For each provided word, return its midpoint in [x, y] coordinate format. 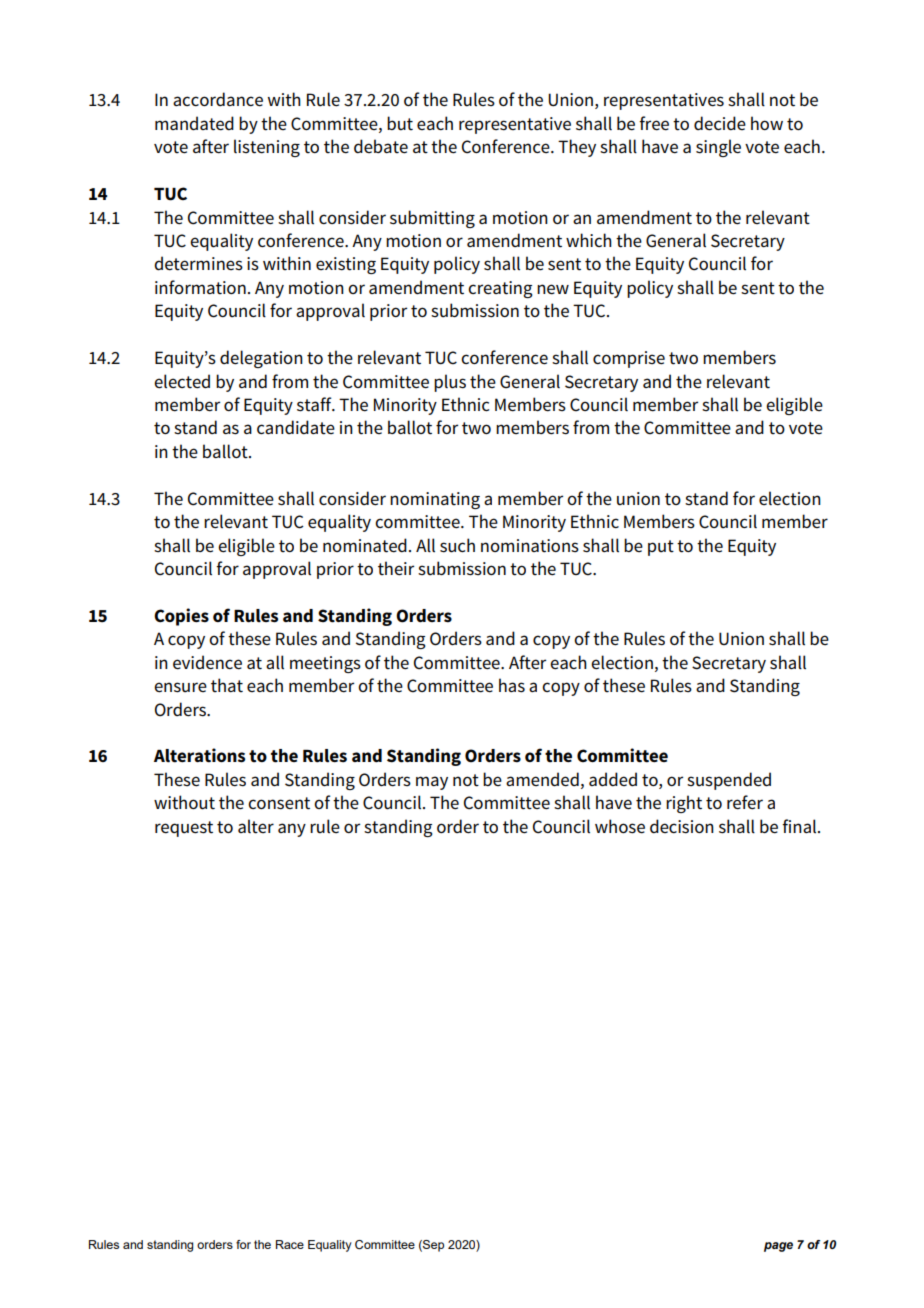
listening [267, 148]
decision [682, 826]
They [577, 148]
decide [720, 123]
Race [290, 1244]
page [778, 1247]
